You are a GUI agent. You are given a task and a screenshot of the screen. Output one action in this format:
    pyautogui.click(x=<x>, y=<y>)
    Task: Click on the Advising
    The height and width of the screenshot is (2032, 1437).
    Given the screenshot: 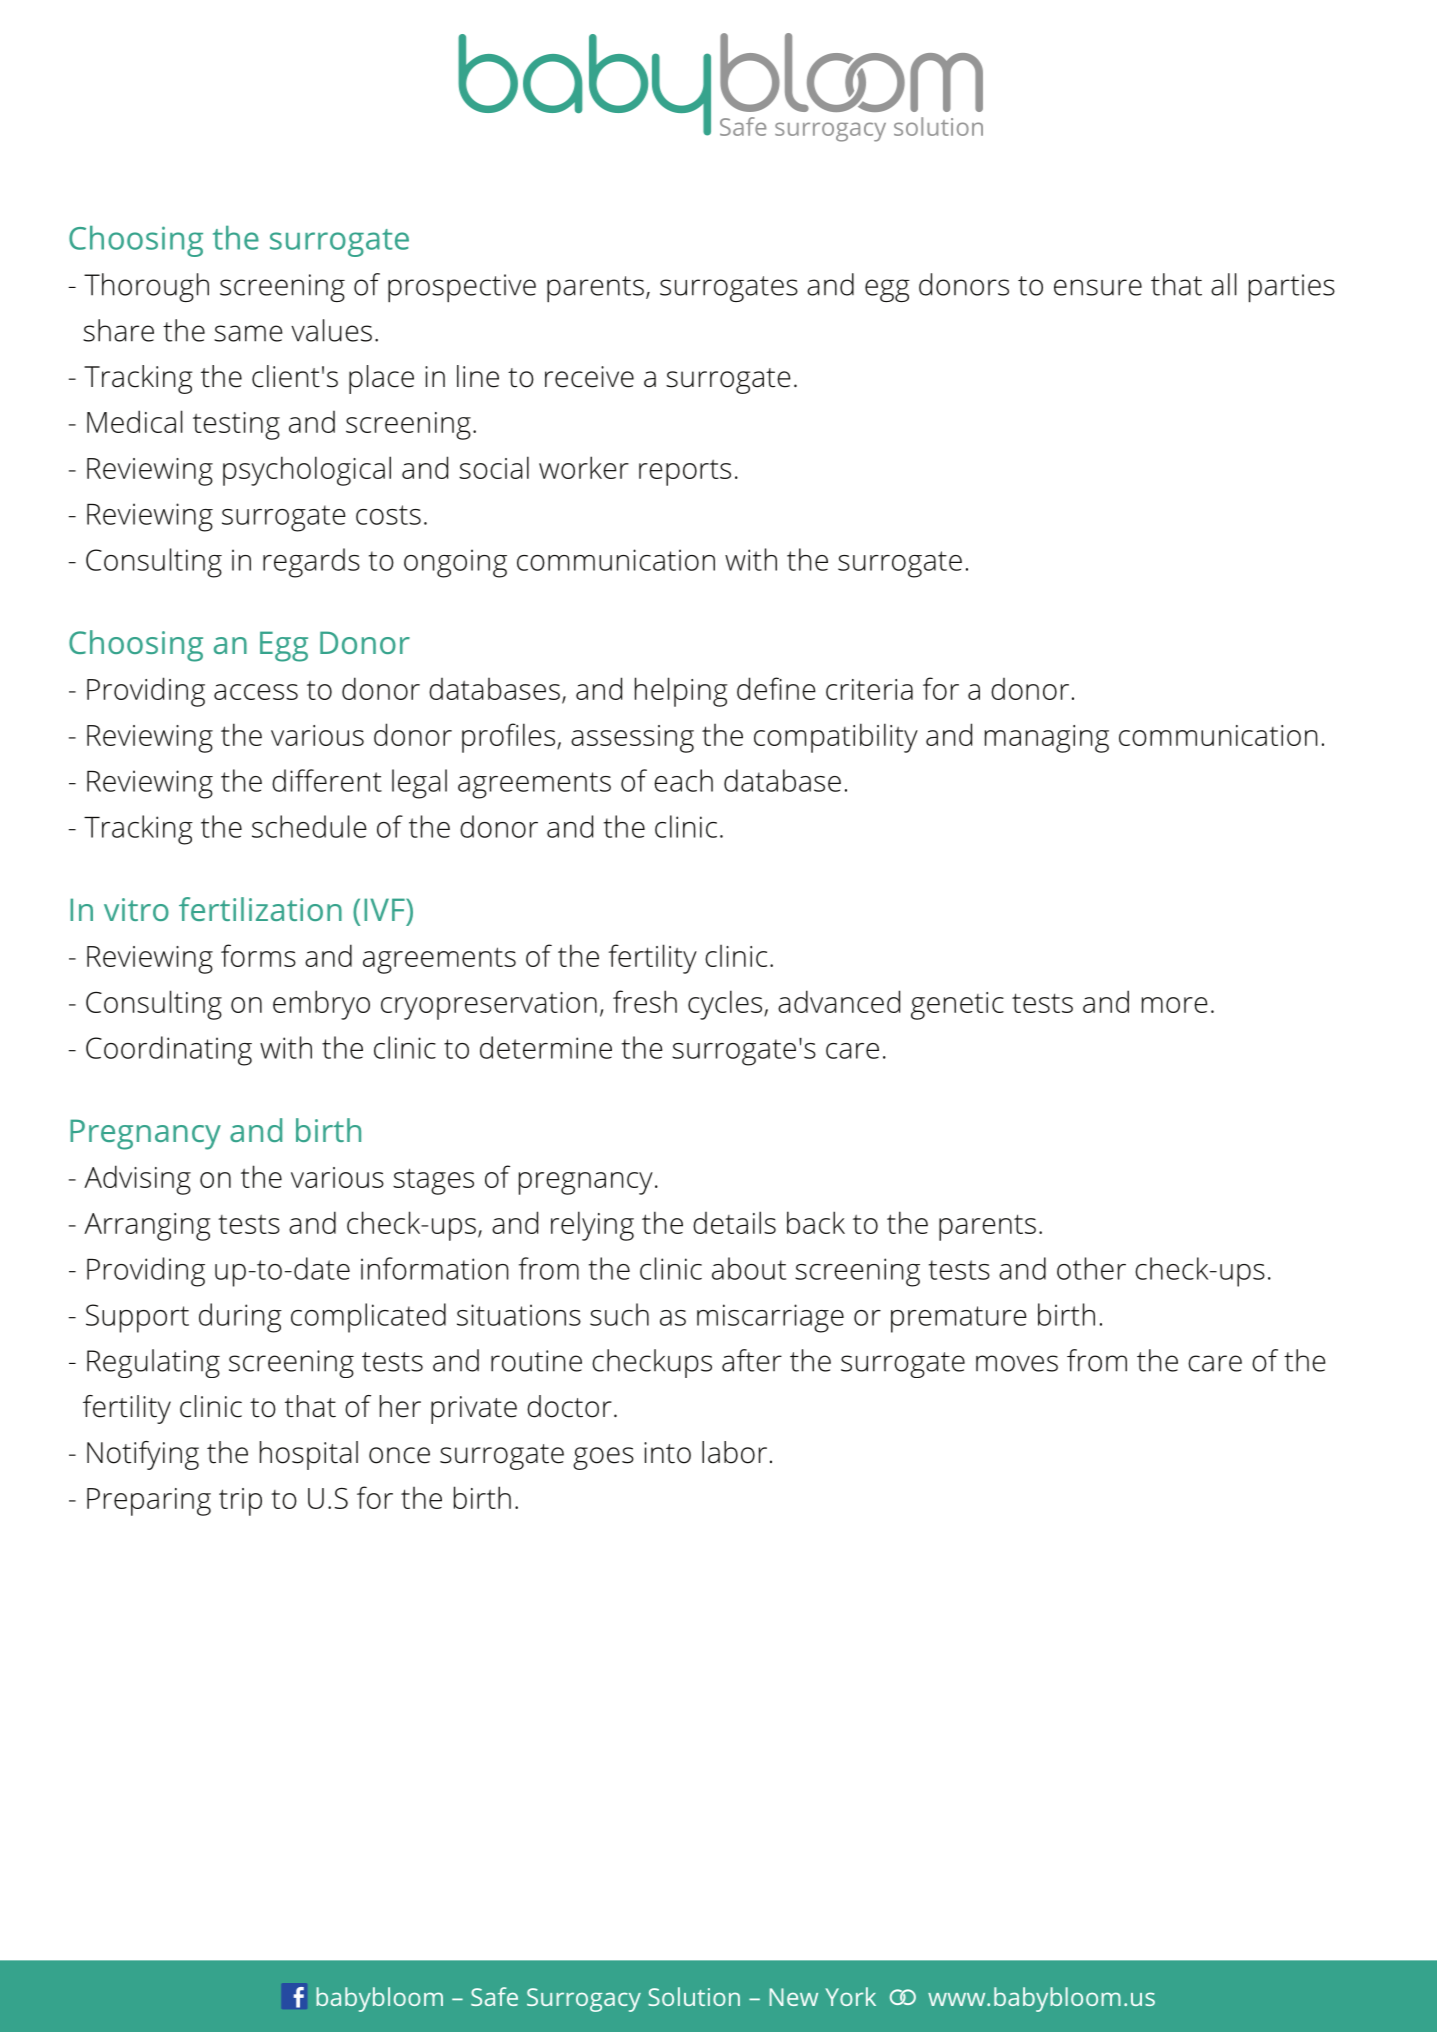 What is the action you would take?
    pyautogui.click(x=137, y=1180)
